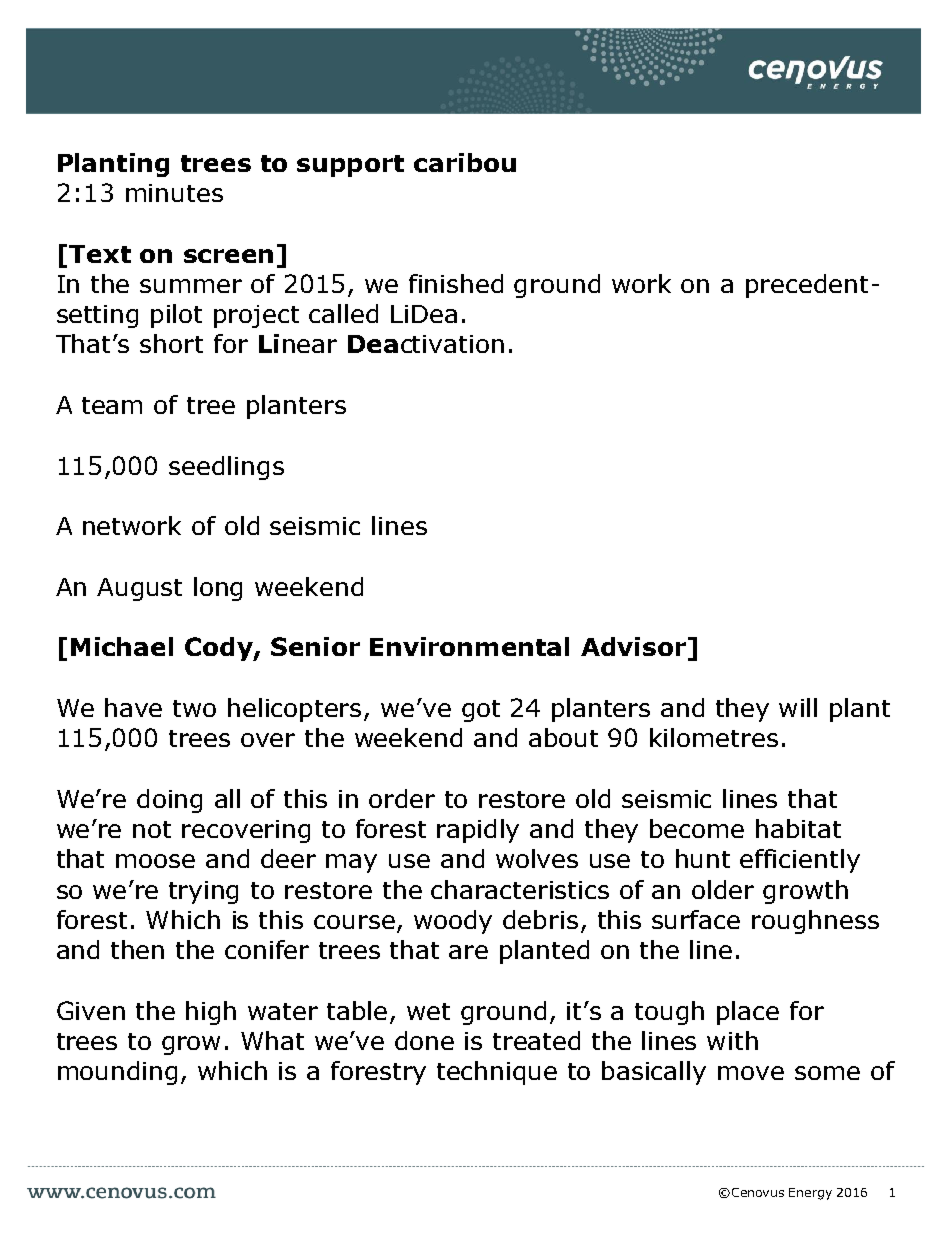 Image resolution: width=952 pixels, height=1233 pixels. I want to click on minutes, so click(174, 193).
